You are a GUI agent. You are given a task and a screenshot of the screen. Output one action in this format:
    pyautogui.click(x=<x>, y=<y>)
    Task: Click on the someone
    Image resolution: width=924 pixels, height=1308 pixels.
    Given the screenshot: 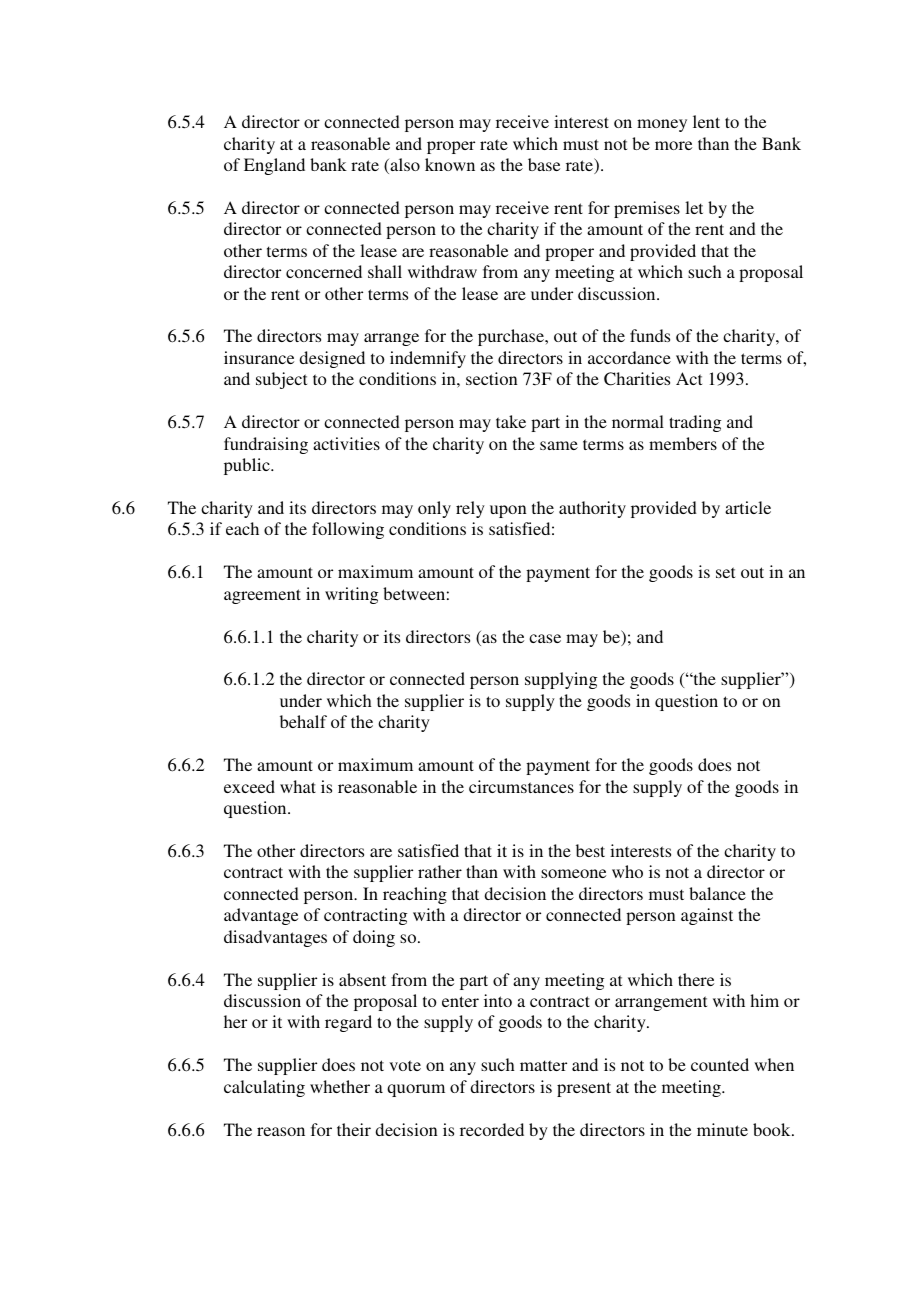 What is the action you would take?
    pyautogui.click(x=573, y=873)
